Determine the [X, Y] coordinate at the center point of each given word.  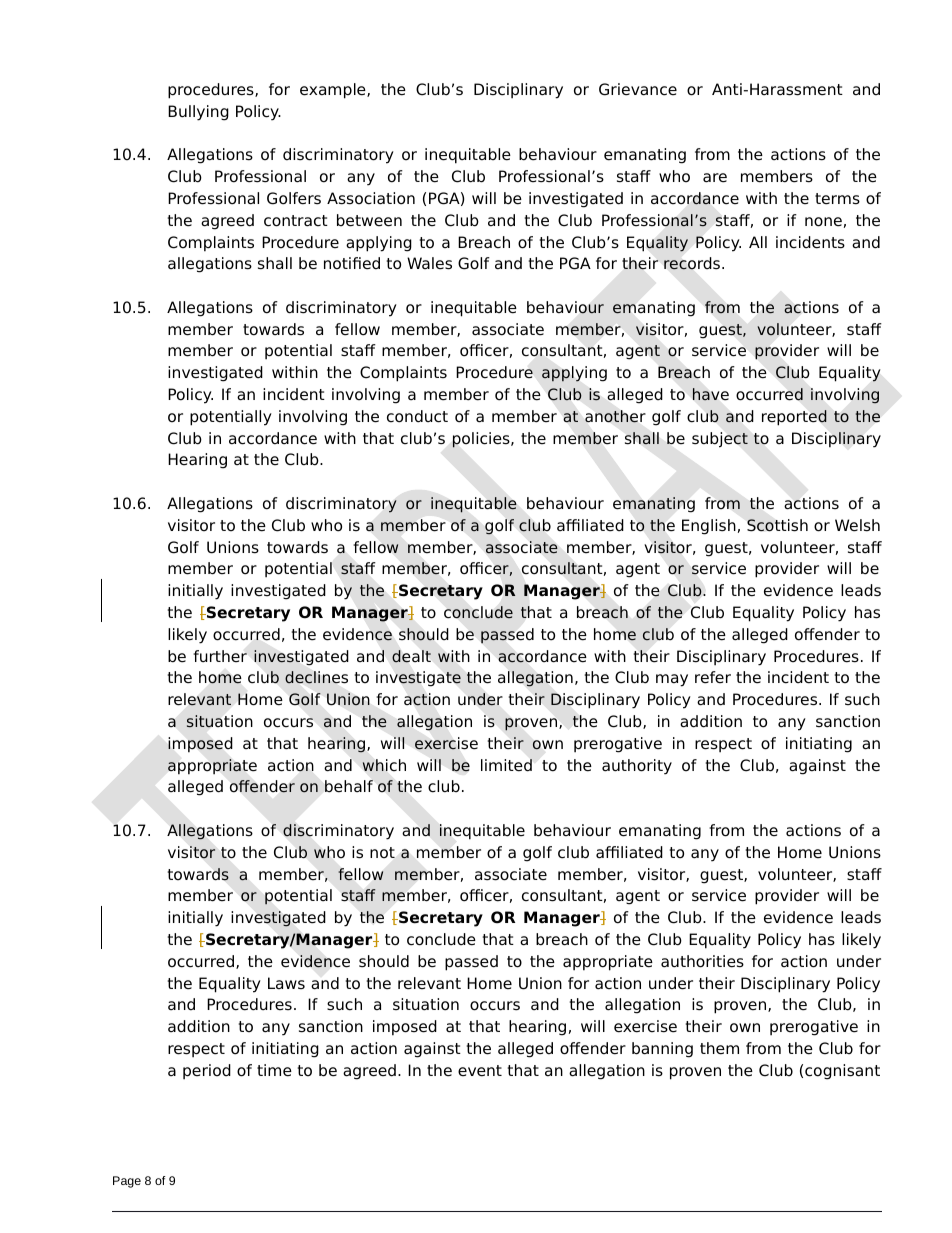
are [715, 178]
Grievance [638, 89]
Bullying [198, 113]
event [480, 1071]
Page [127, 1182]
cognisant [842, 1072]
